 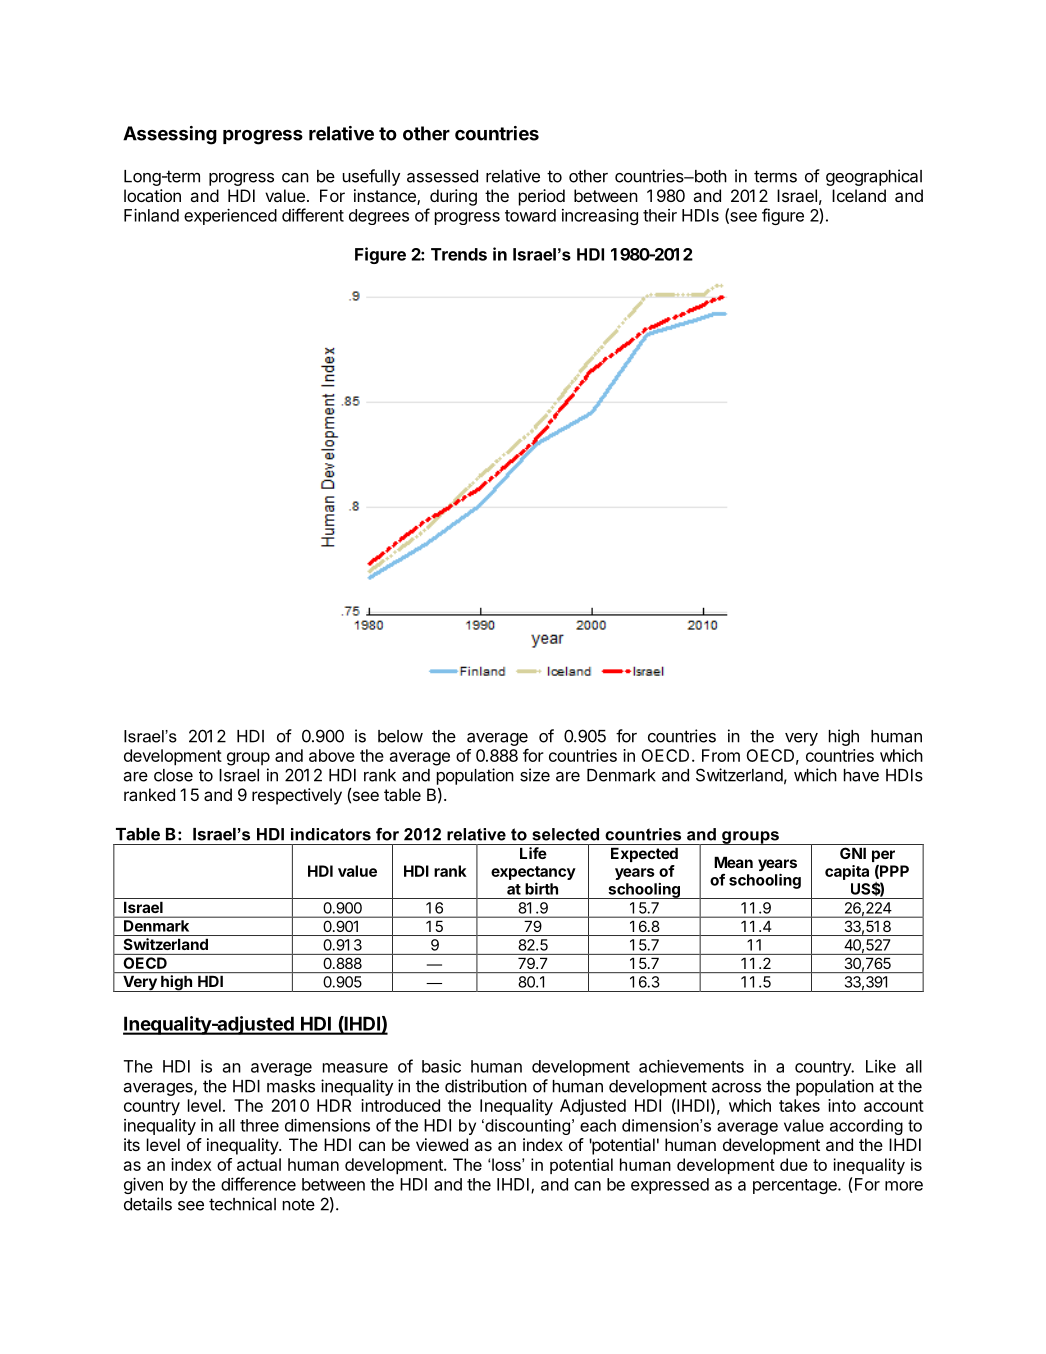 I want to click on Iceland, so click(x=859, y=195).
